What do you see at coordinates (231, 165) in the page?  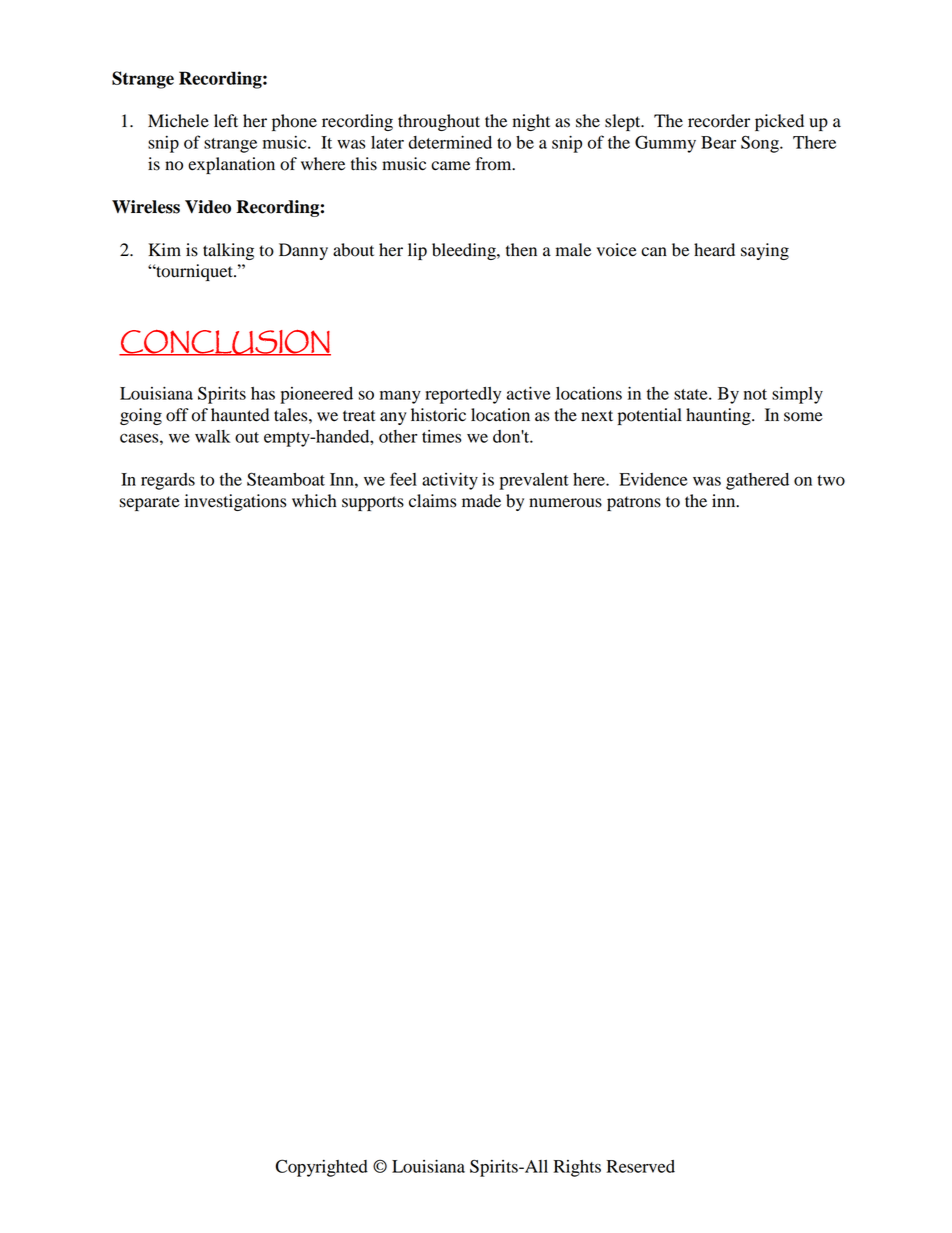 I see `explanation` at bounding box center [231, 165].
